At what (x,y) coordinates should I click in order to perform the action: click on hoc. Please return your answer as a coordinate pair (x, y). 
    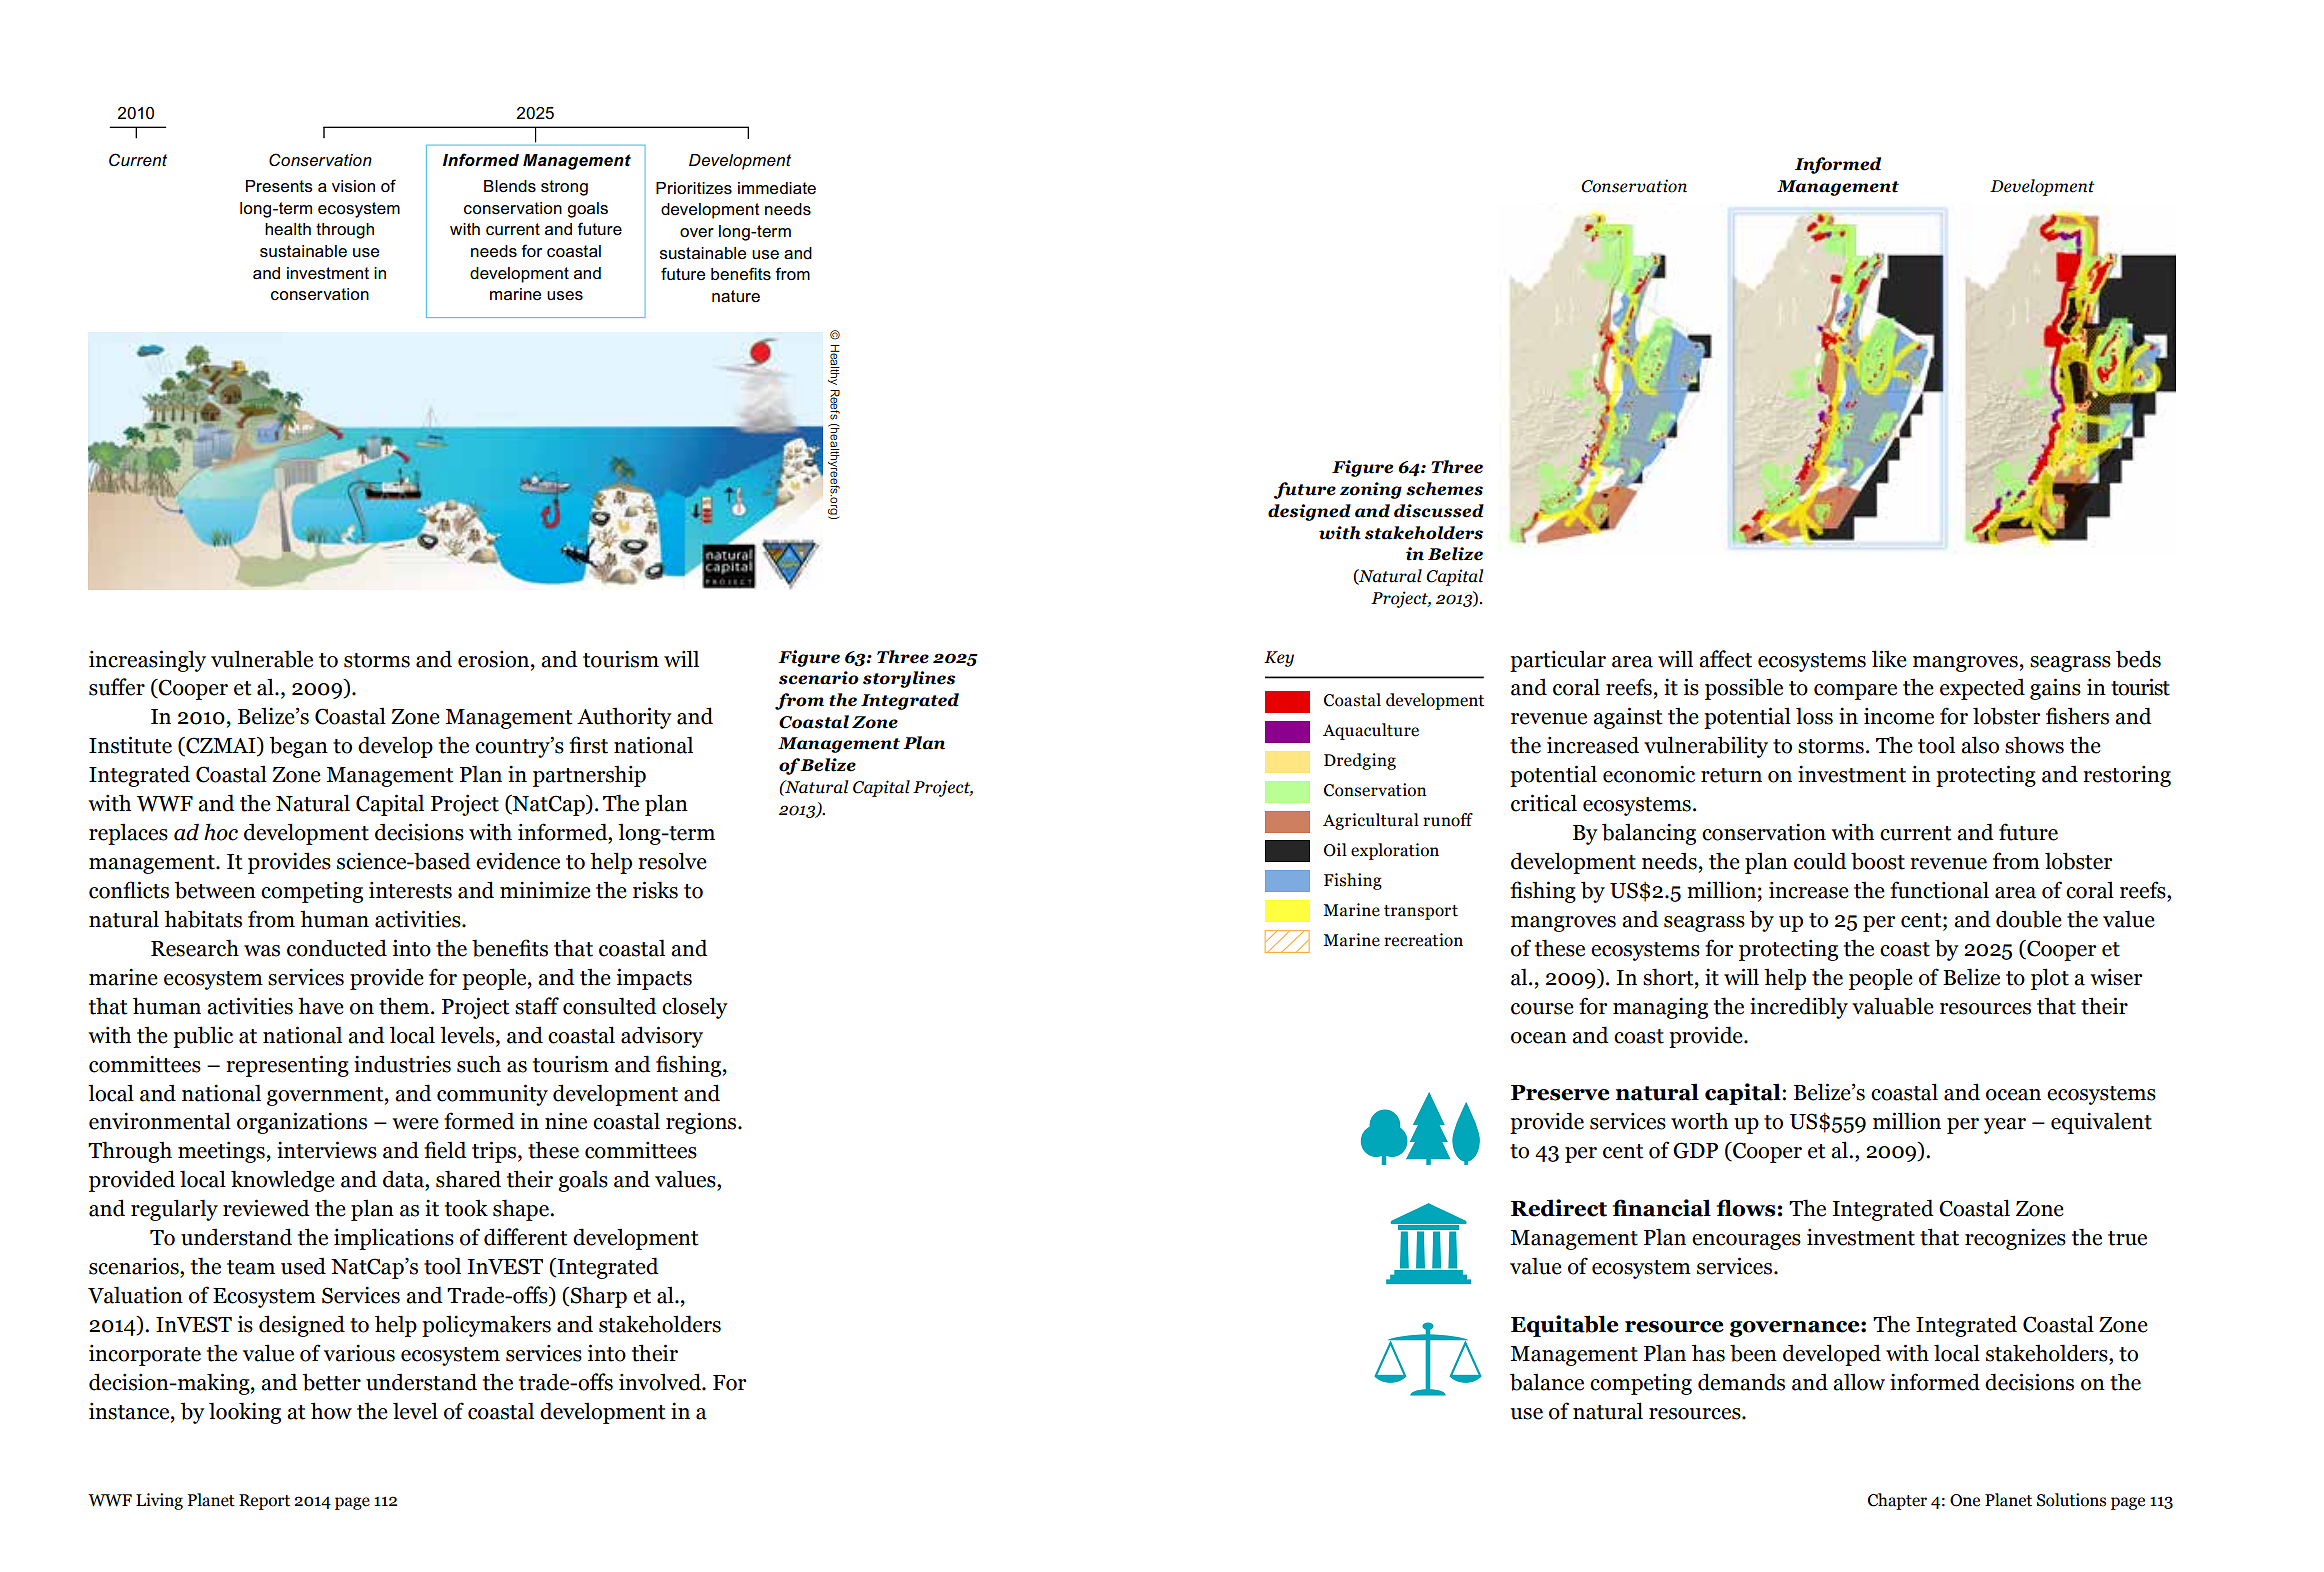
    Looking at the image, I should click on (221, 832).
